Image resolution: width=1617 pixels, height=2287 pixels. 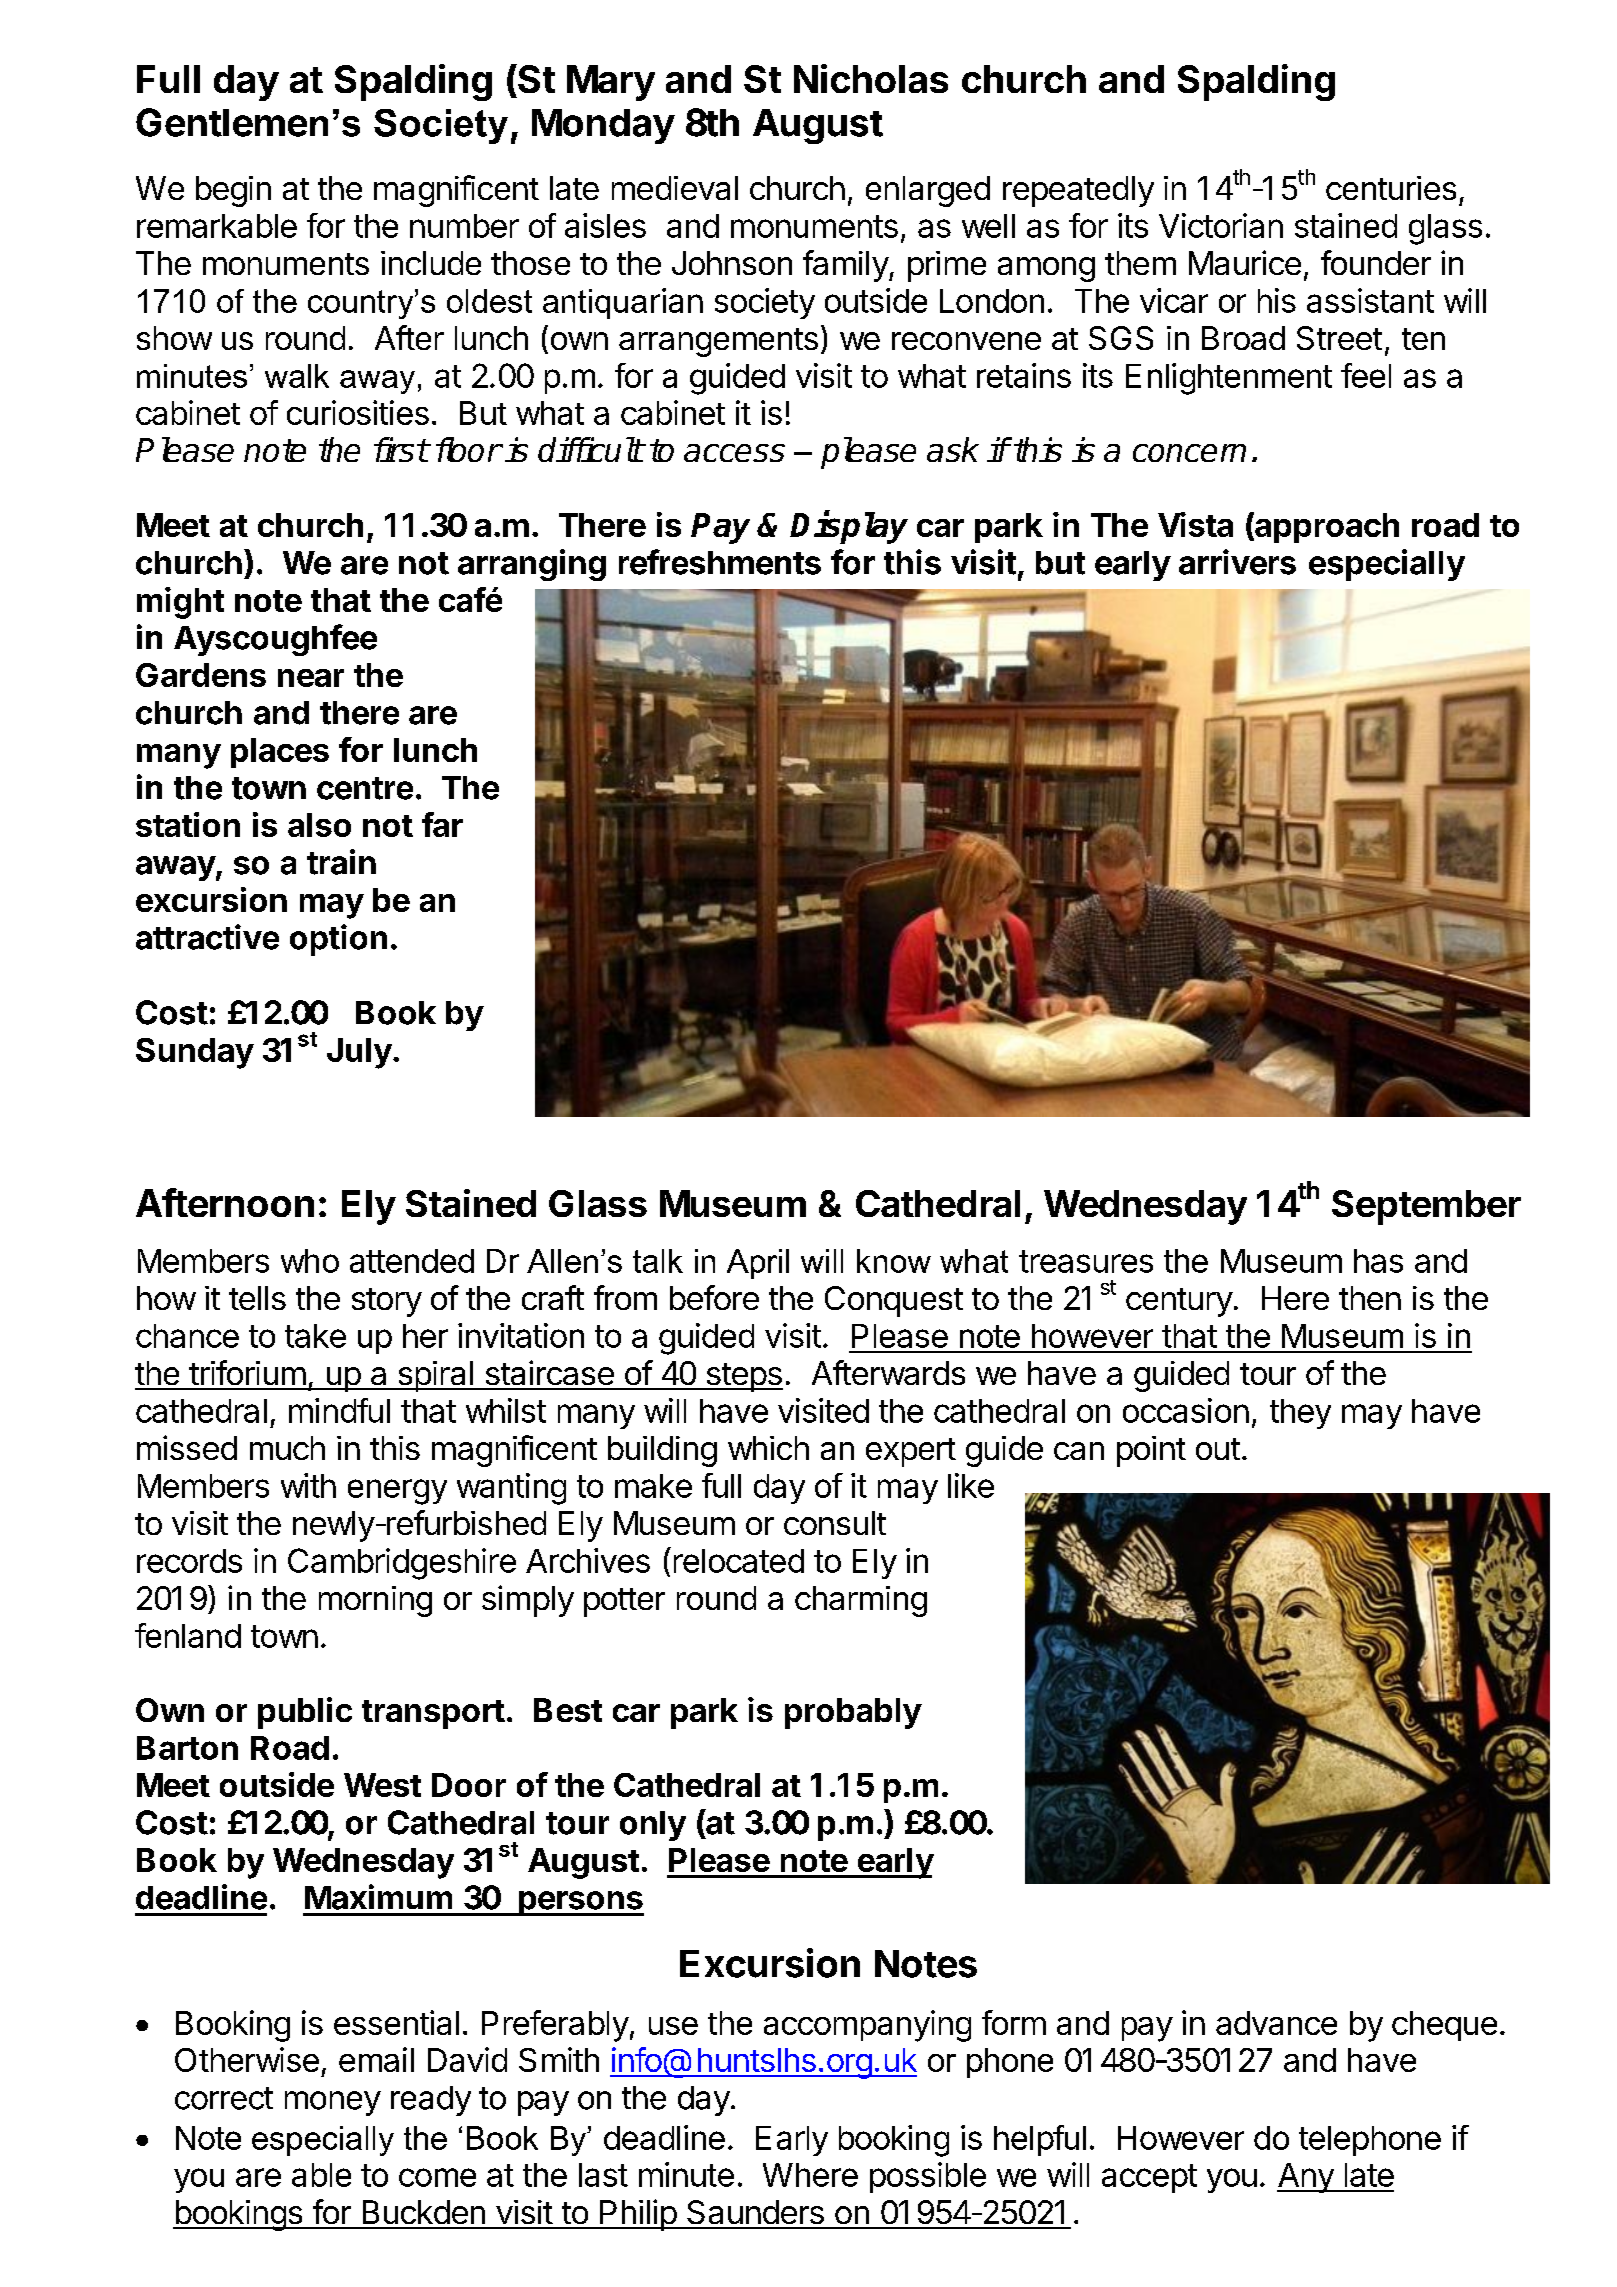 What do you see at coordinates (1426, 1207) in the screenshot?
I see `September` at bounding box center [1426, 1207].
